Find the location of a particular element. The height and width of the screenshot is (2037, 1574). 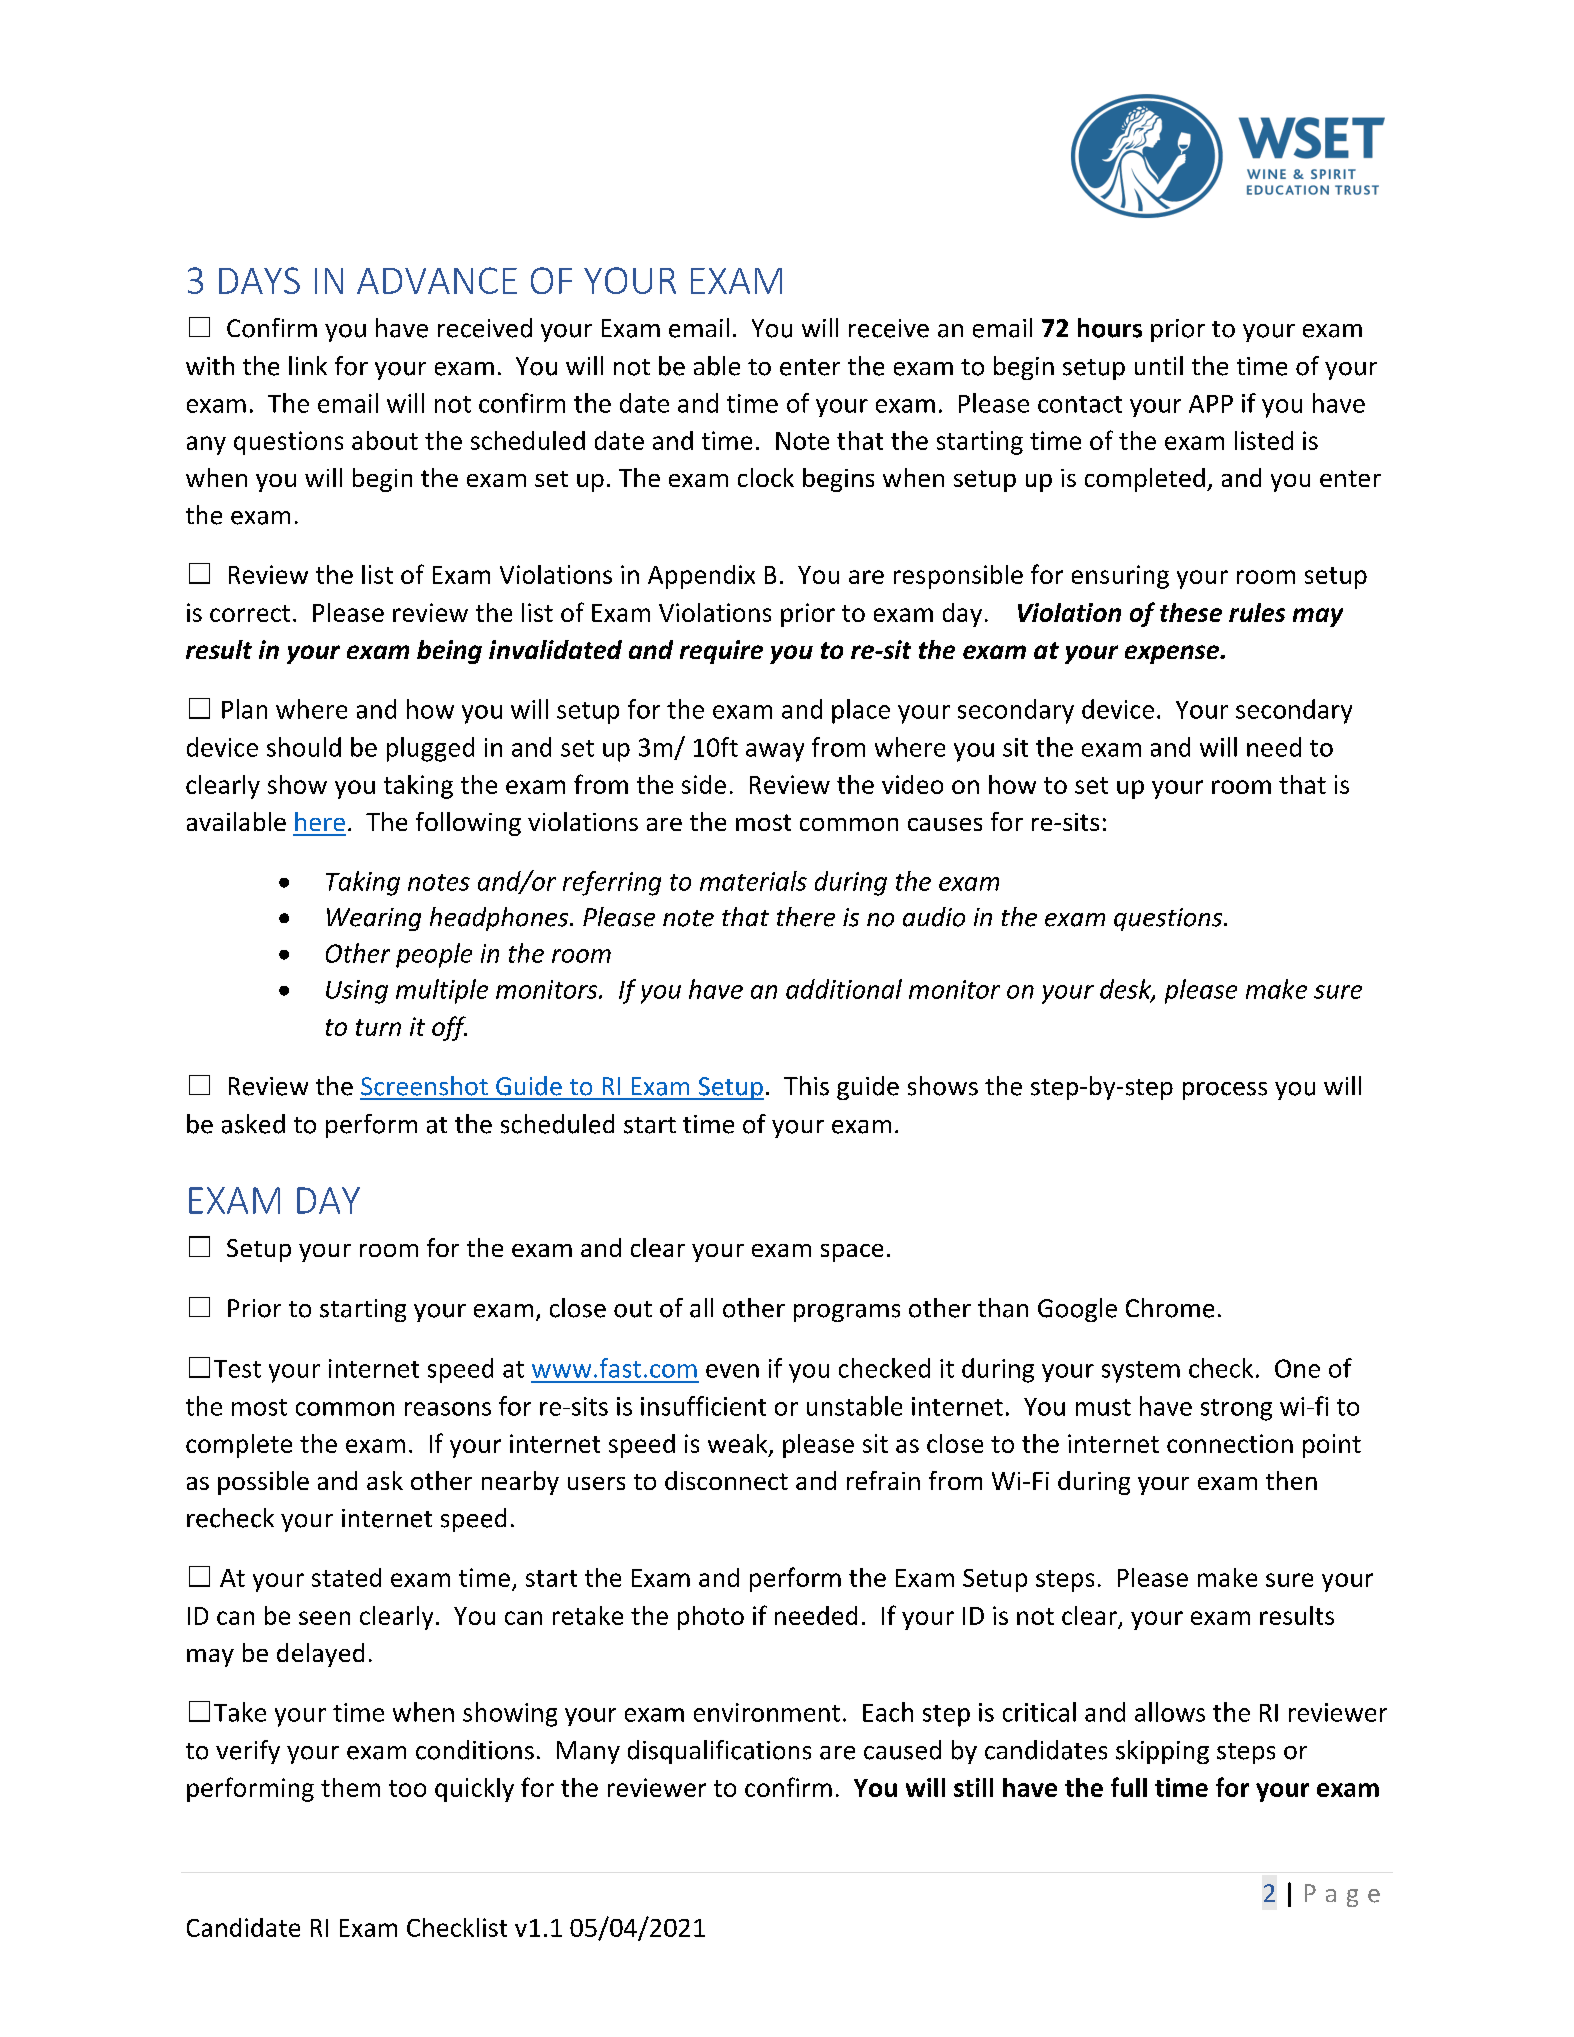

until is located at coordinates (1159, 365).
